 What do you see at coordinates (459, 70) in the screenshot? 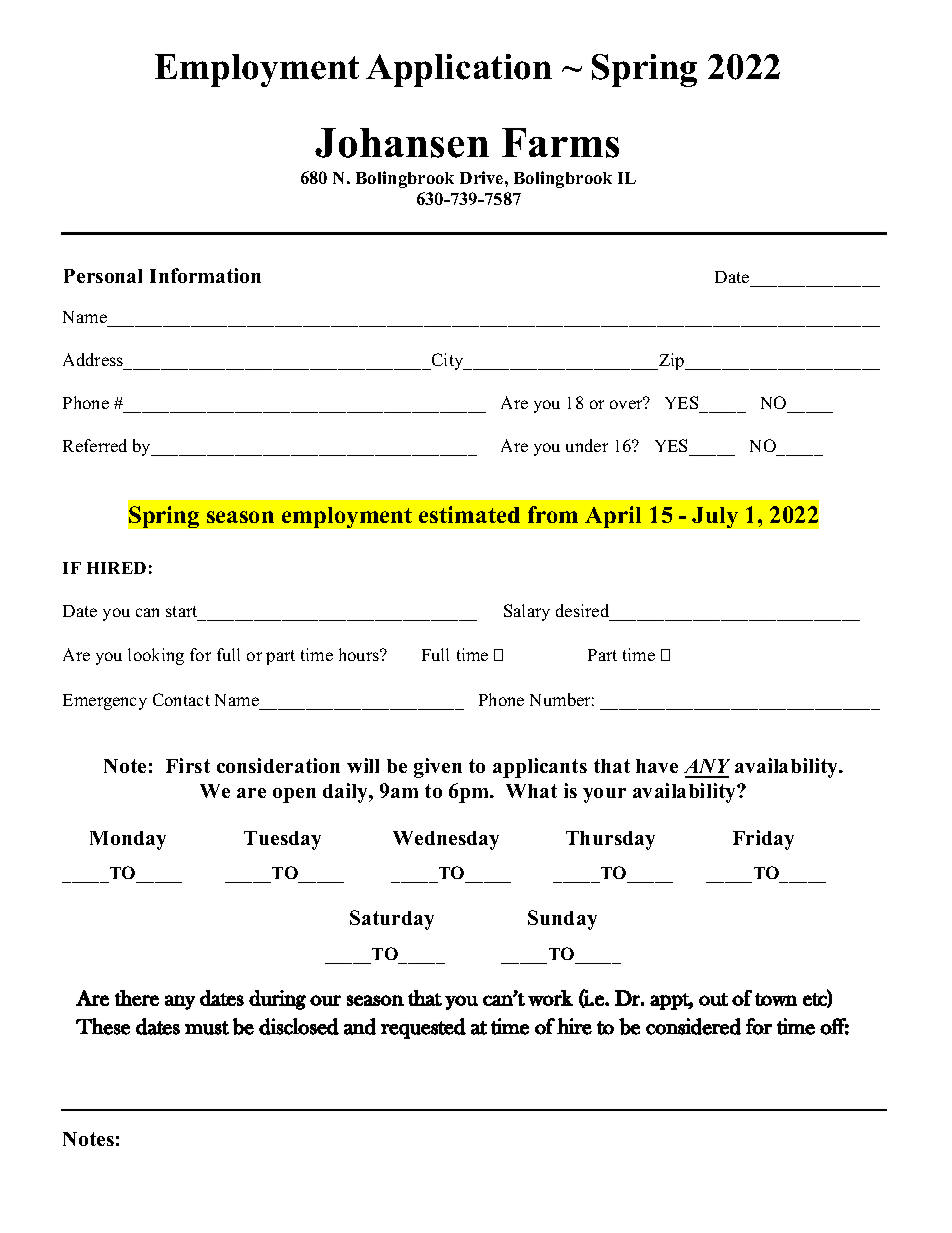
I see `Application` at bounding box center [459, 70].
